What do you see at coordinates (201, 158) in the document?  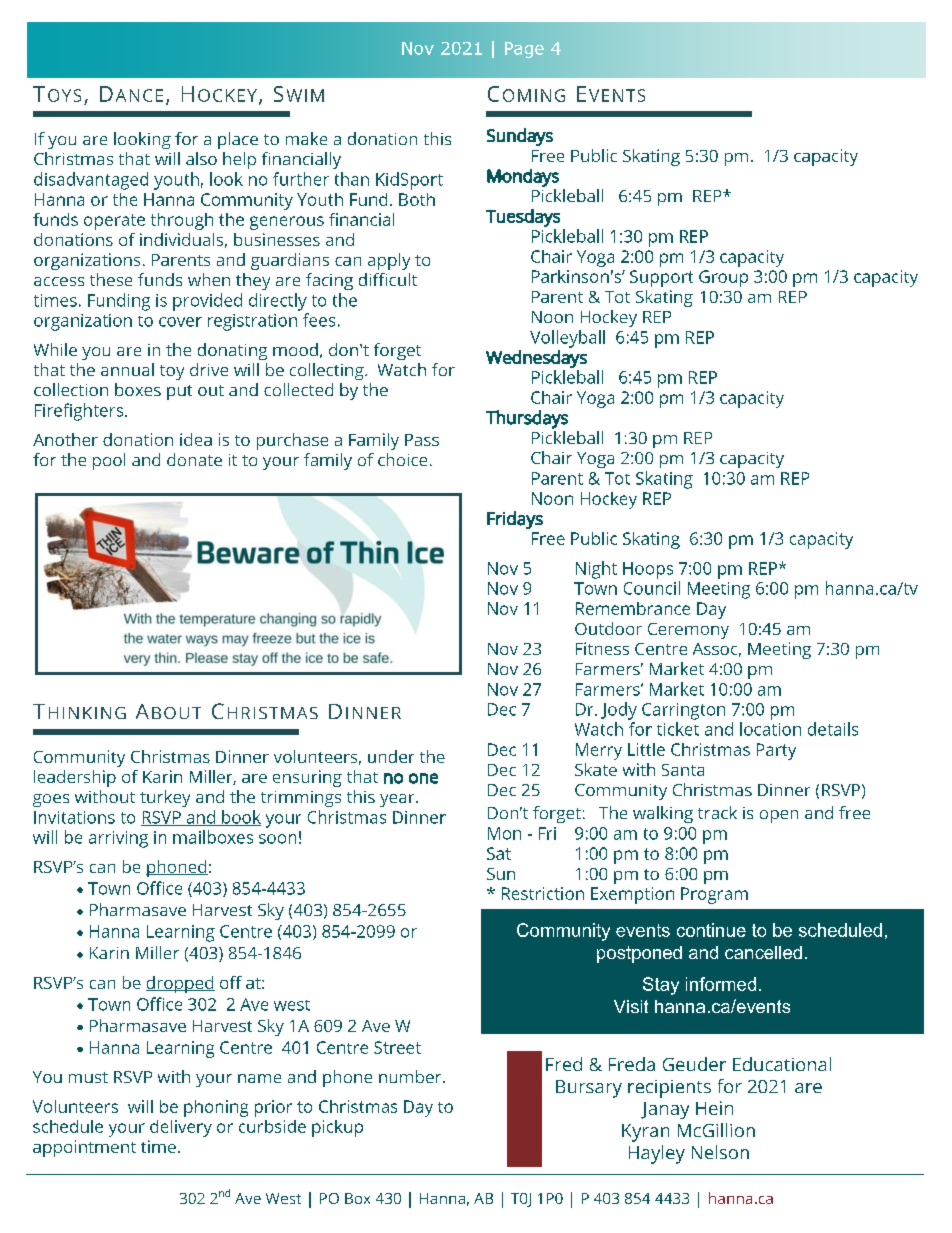 I see `also` at bounding box center [201, 158].
